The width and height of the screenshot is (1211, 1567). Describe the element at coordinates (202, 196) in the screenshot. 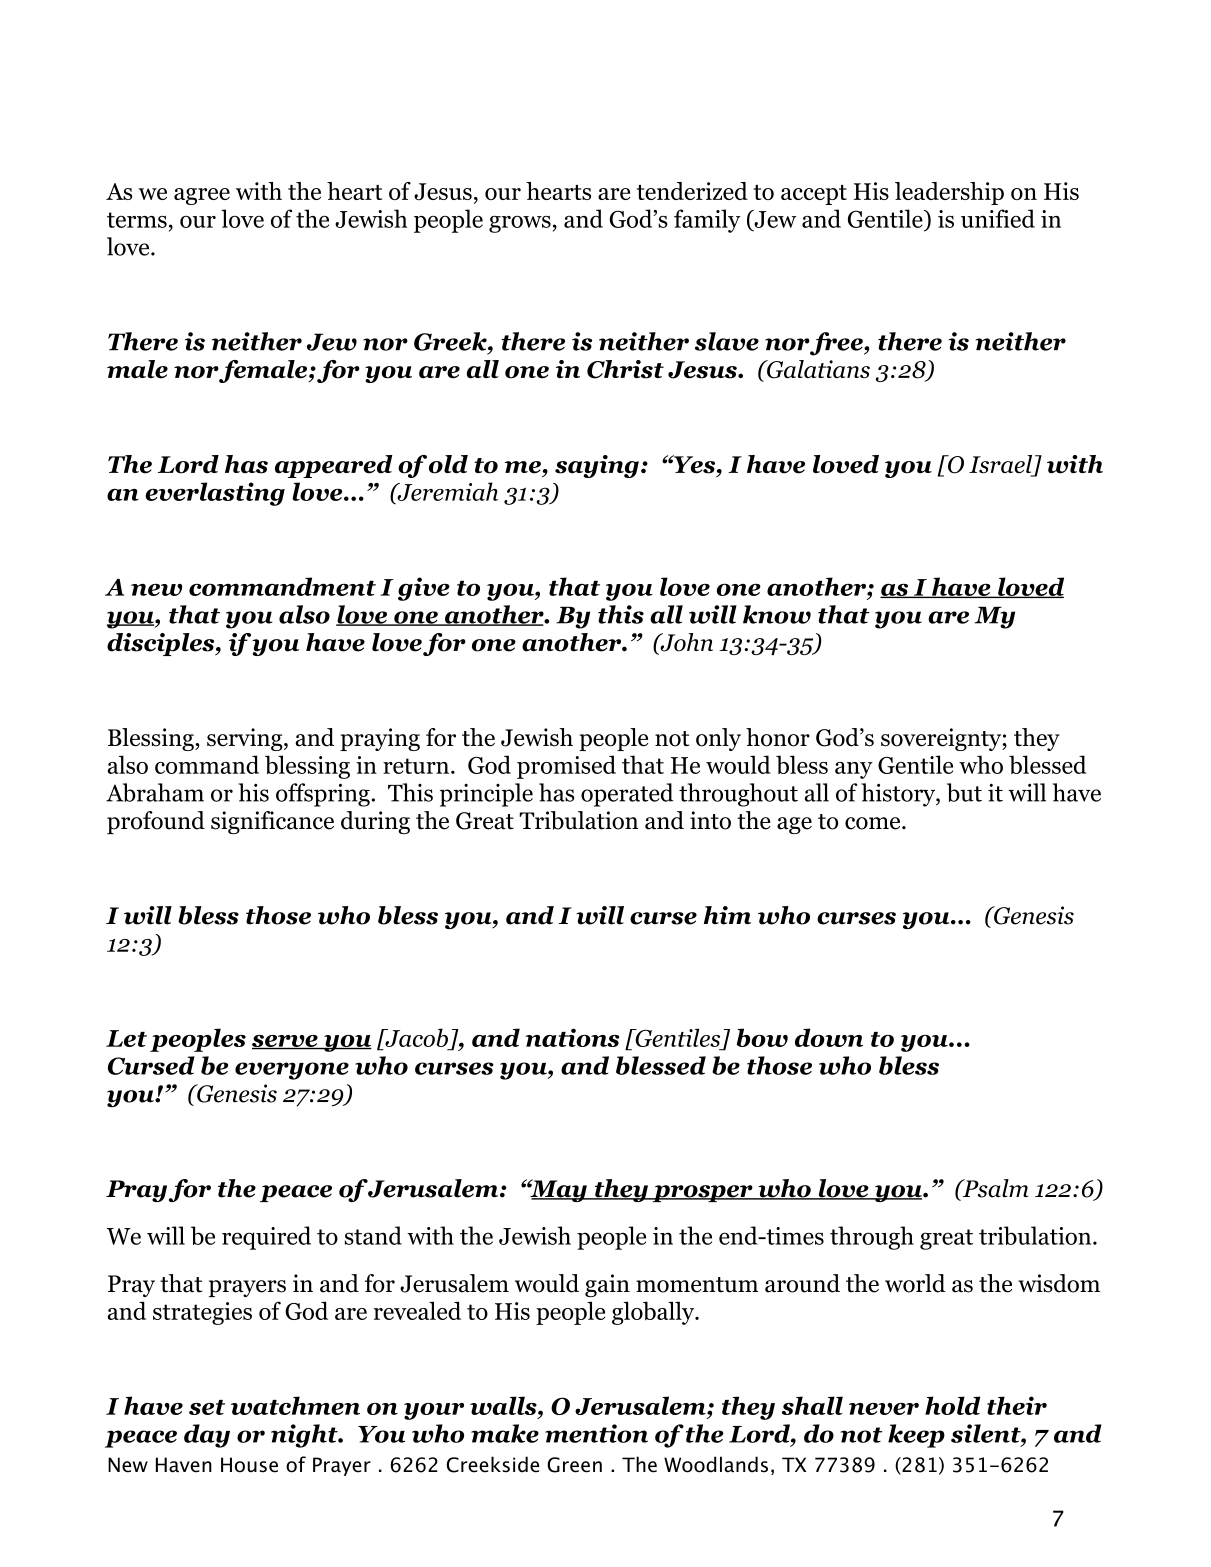

I see `agree` at that location.
